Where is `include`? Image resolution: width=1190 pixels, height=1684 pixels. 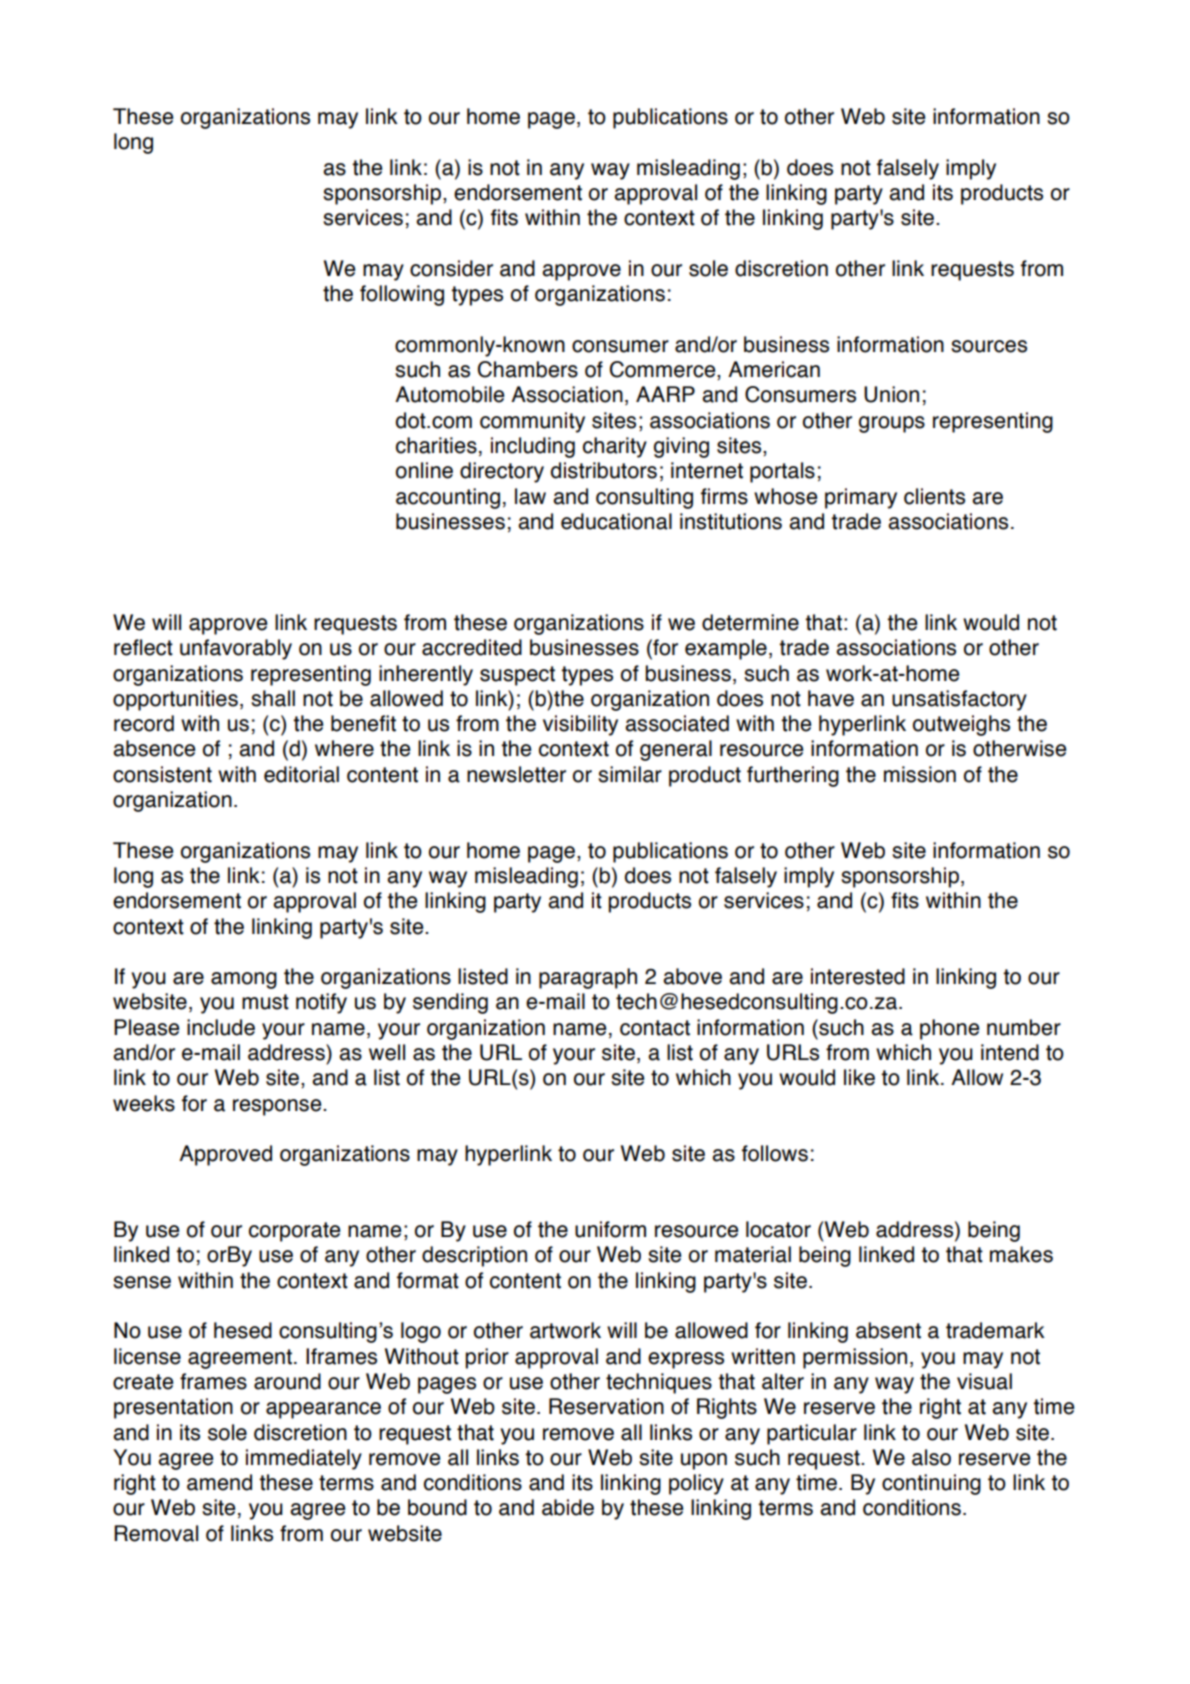 include is located at coordinates (221, 1027).
